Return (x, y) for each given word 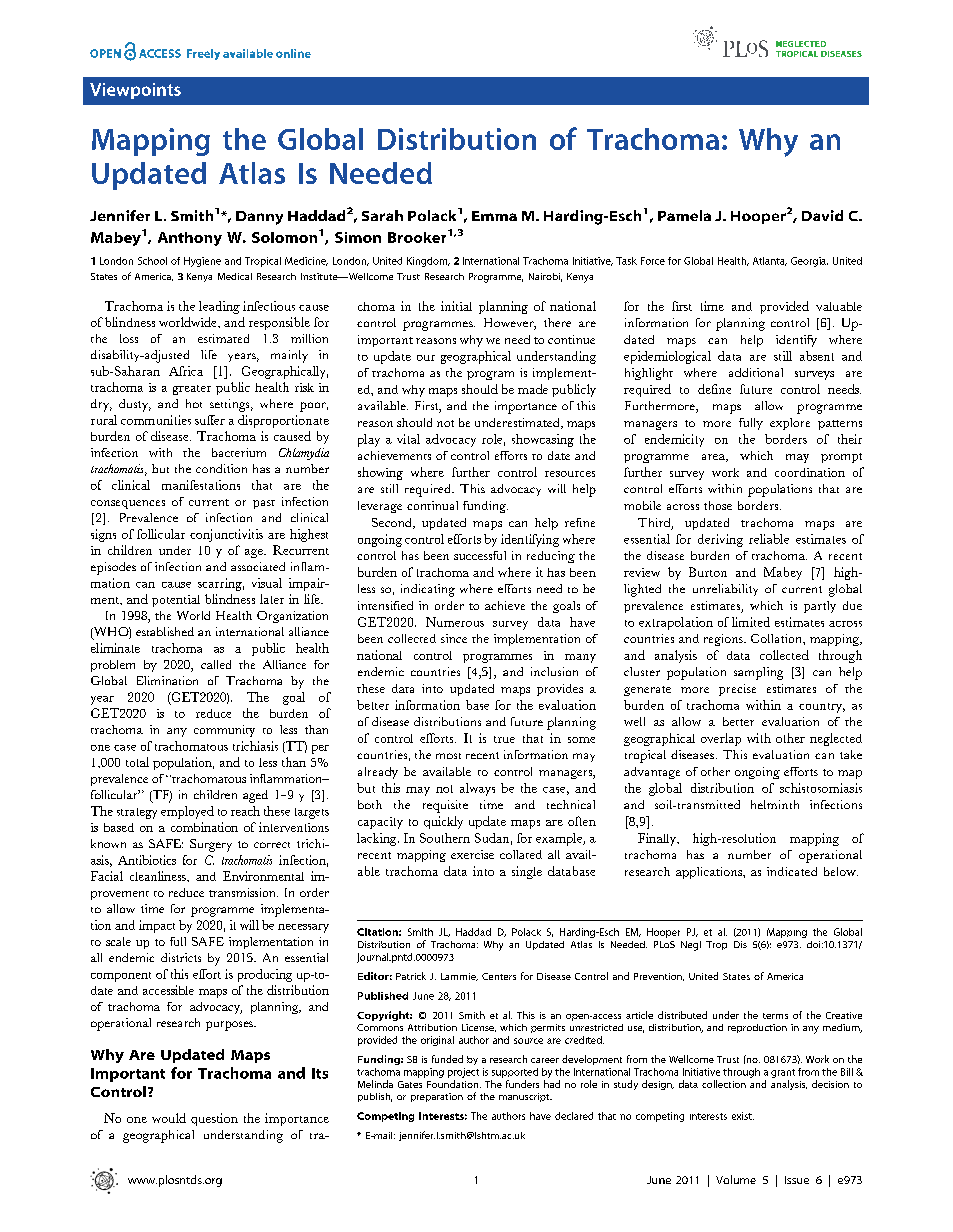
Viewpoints (135, 91)
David (822, 215)
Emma (494, 216)
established (165, 631)
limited (751, 622)
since (454, 638)
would (169, 1118)
